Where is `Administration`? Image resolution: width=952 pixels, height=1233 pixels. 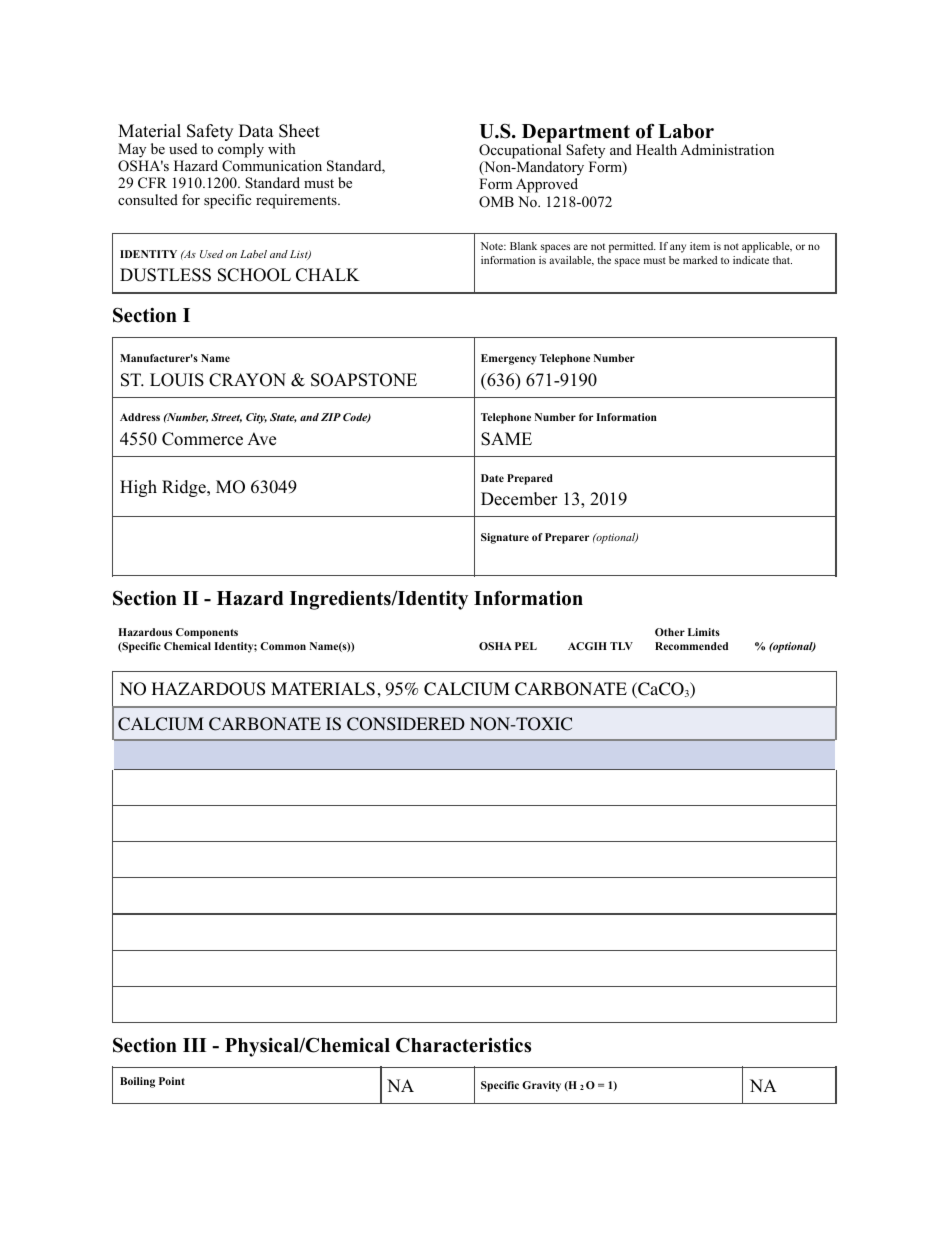 Administration is located at coordinates (727, 149).
